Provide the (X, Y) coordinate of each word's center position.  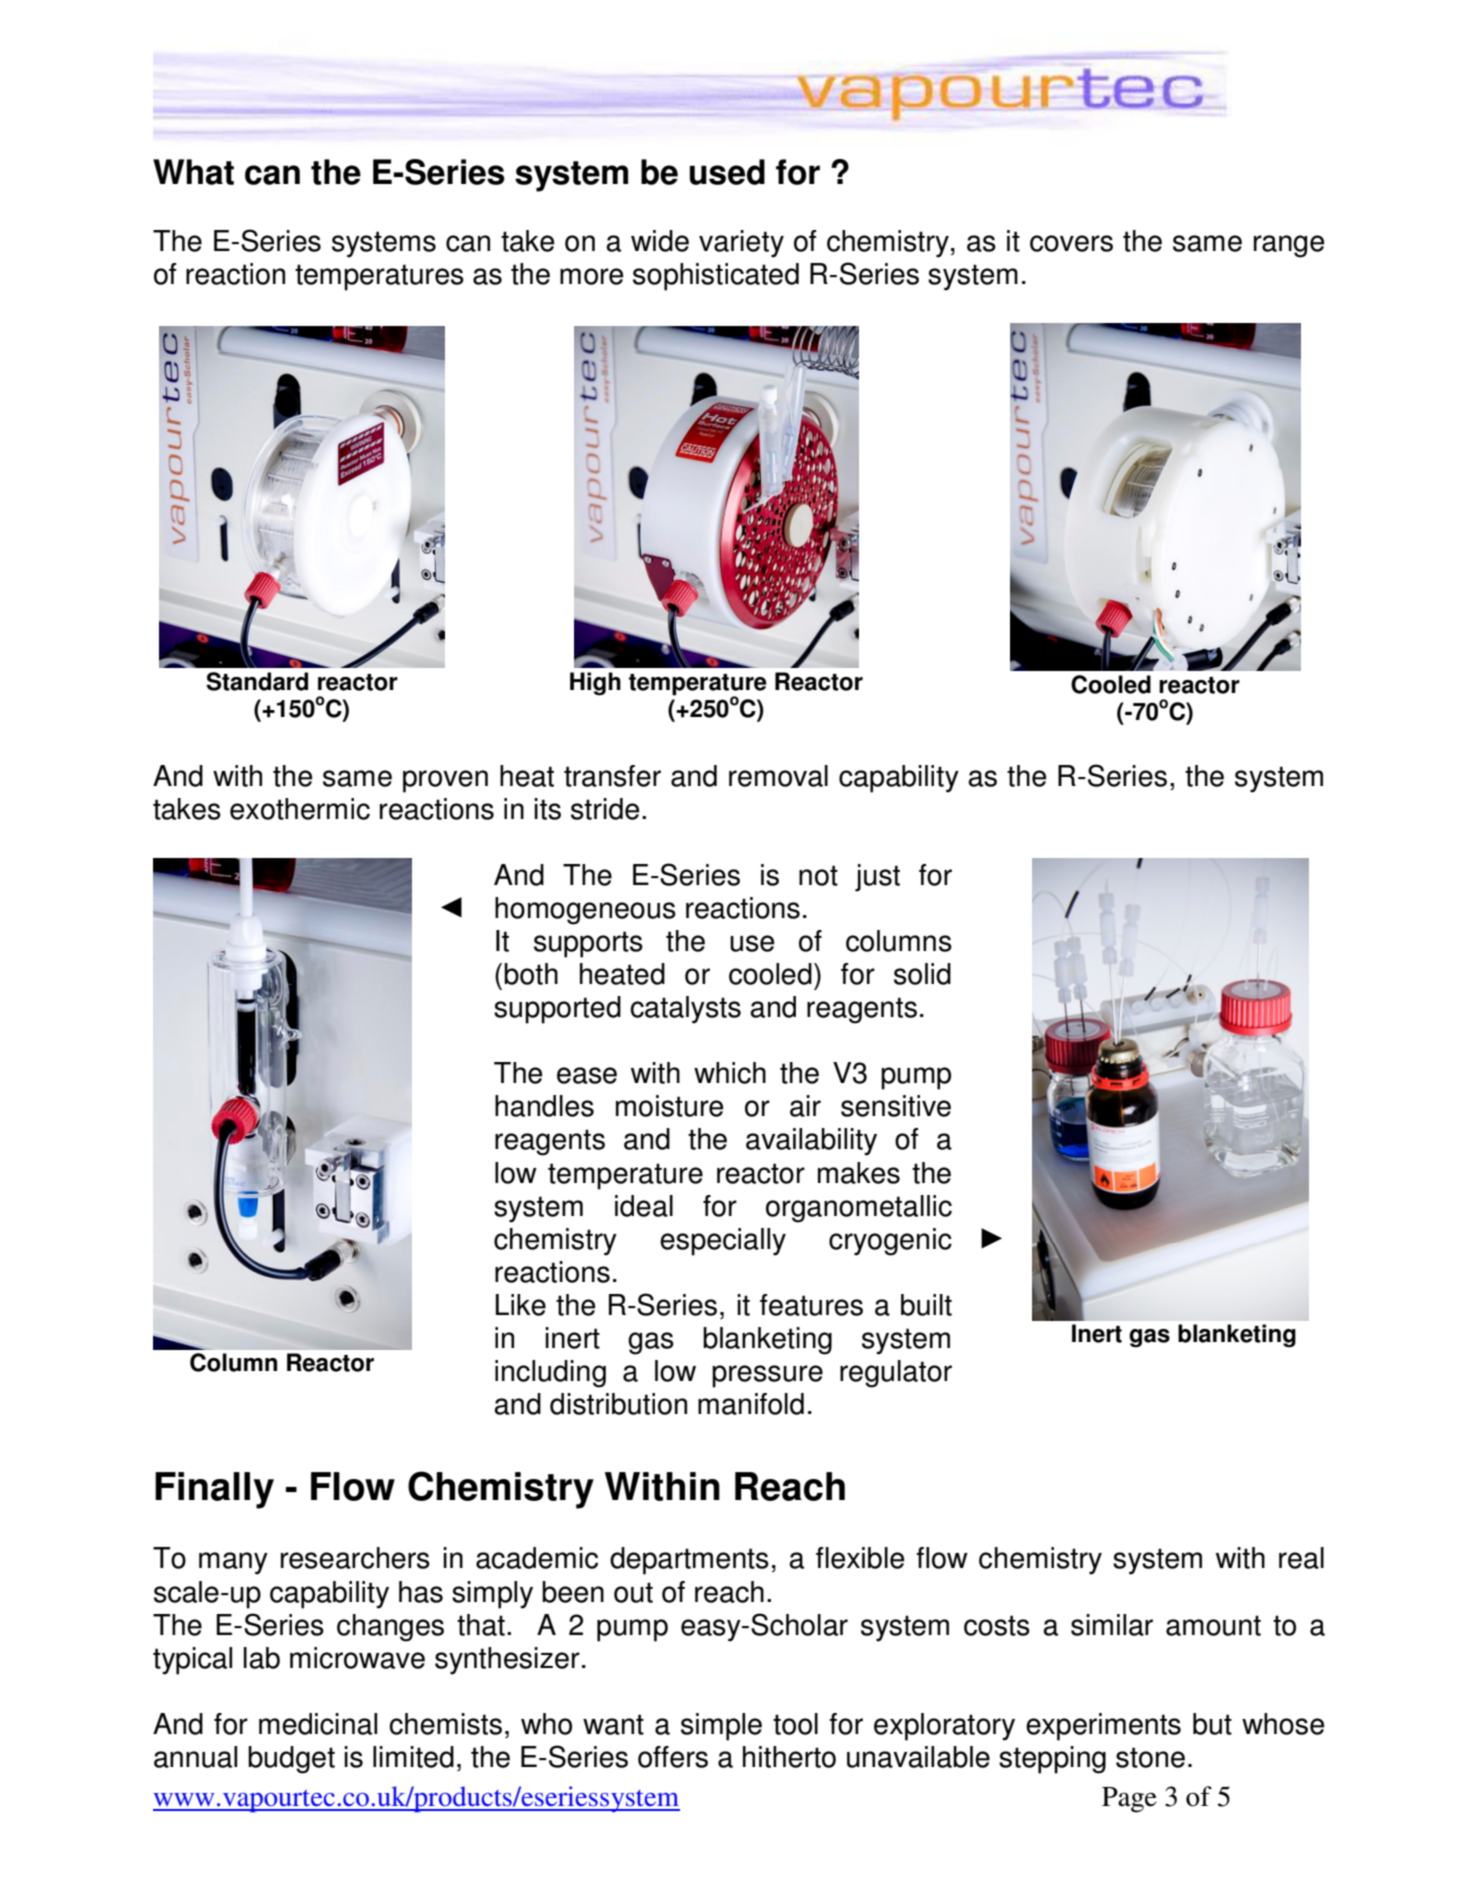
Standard (257, 681)
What (193, 172)
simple (721, 1727)
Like (521, 1305)
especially (723, 1242)
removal (778, 776)
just (877, 878)
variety (741, 244)
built (926, 1305)
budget (291, 1760)
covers (1071, 243)
